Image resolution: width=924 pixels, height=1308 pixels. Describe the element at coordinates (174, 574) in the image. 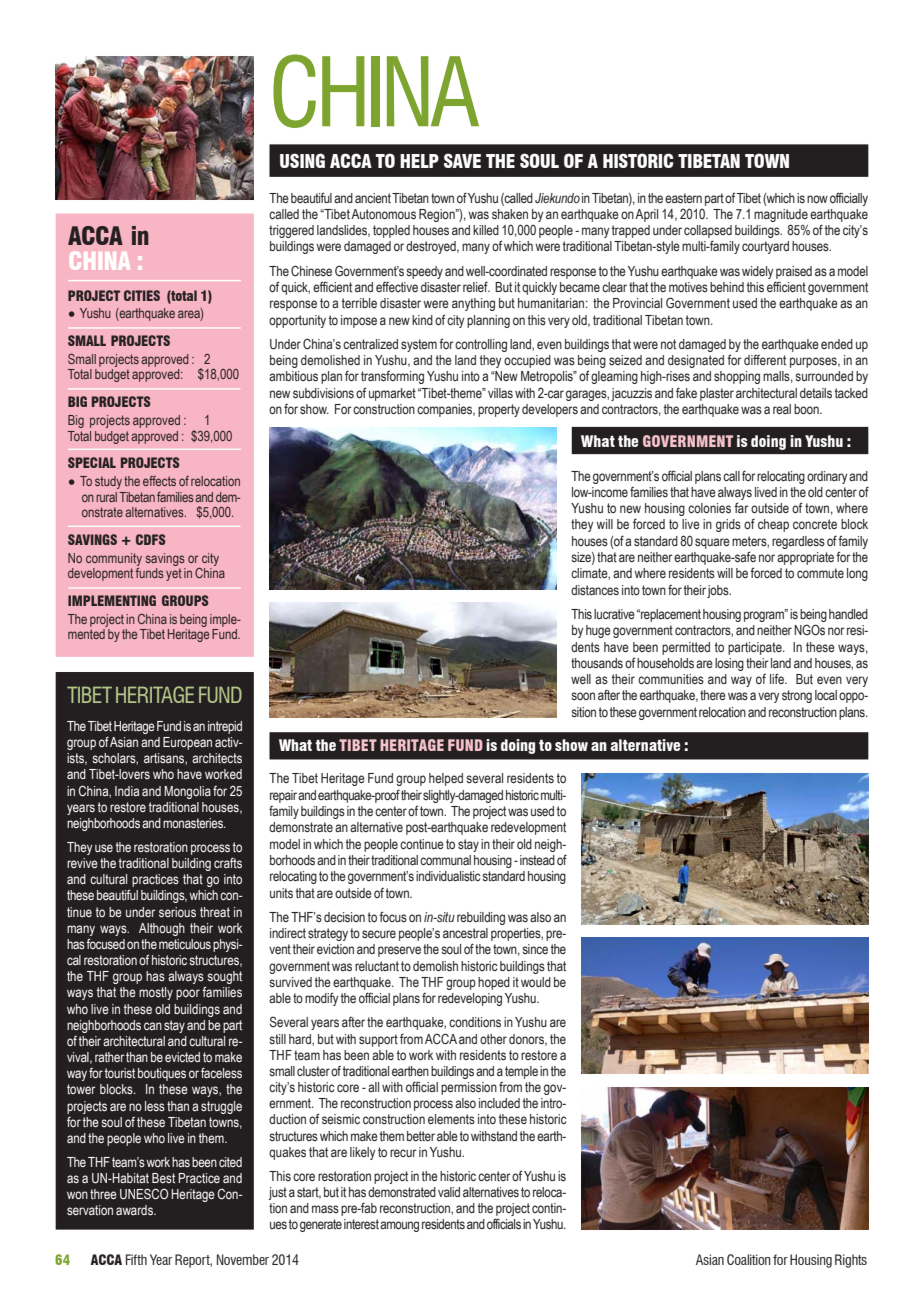

I see `yet` at that location.
